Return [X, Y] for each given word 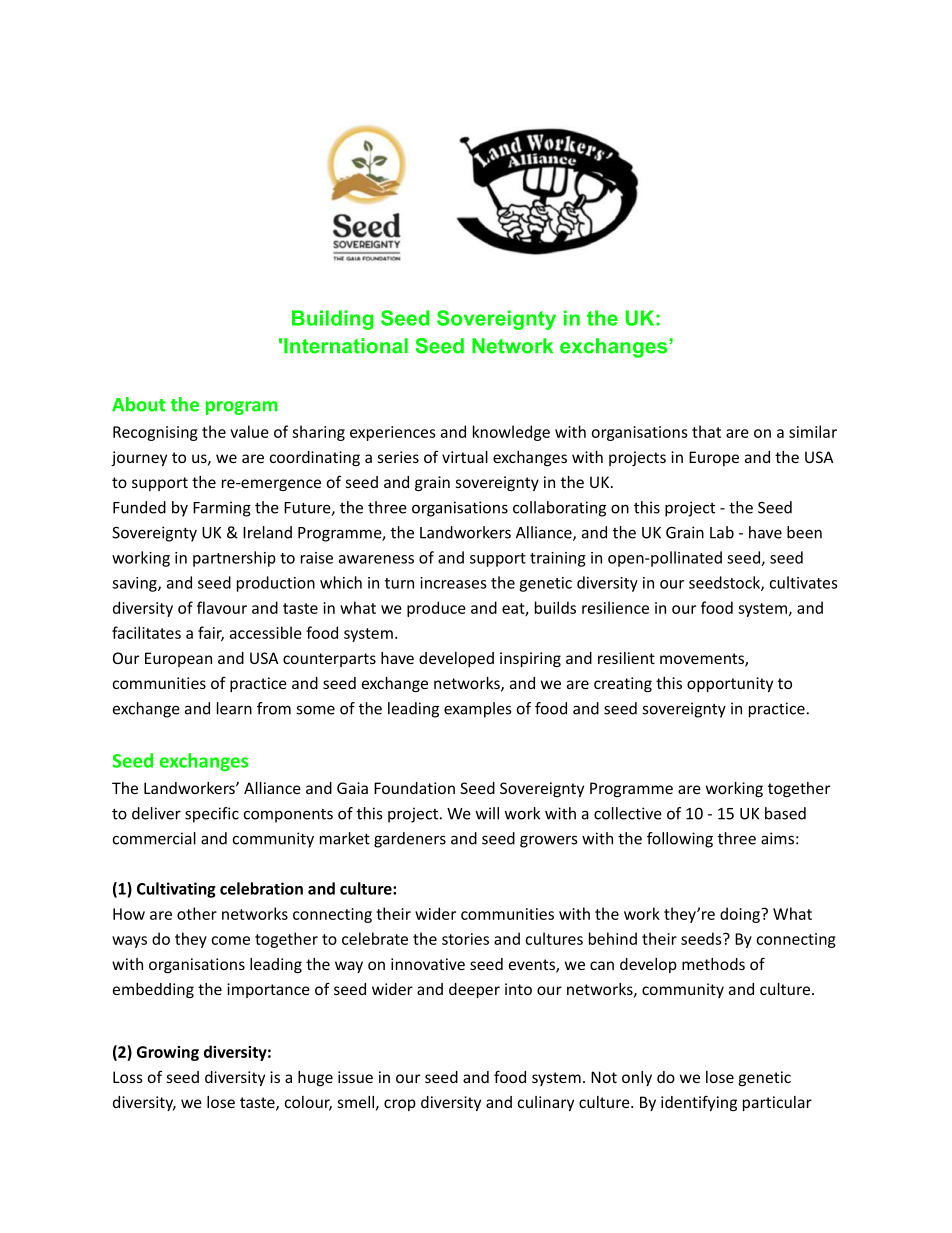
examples [477, 710]
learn [234, 708]
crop [400, 1105]
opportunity [730, 684]
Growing [168, 1053]
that [706, 431]
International [346, 346]
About [138, 404]
